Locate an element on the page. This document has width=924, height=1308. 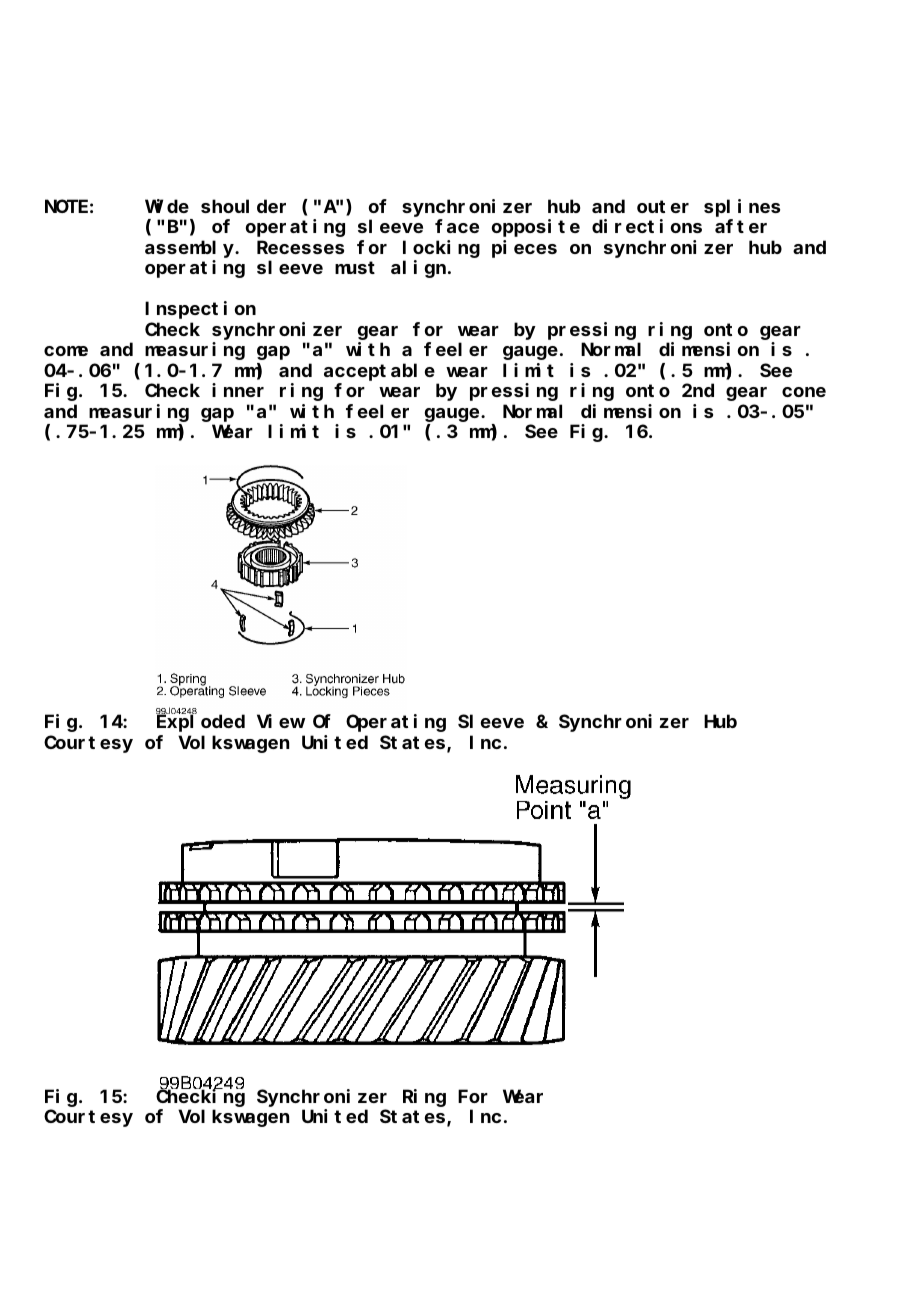
inner is located at coordinates (238, 390).
